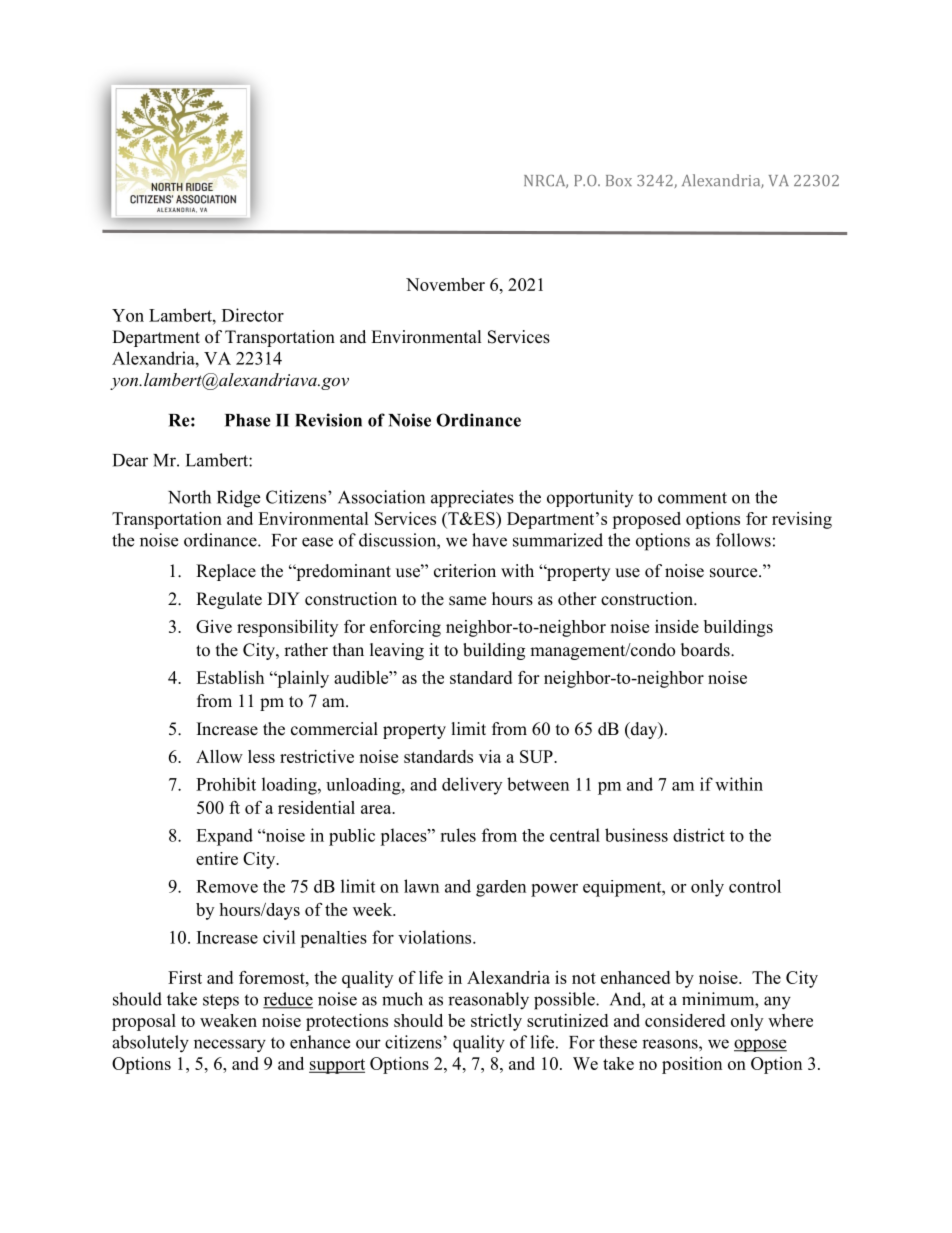 The image size is (952, 1233). Describe the element at coordinates (465, 571) in the document. I see `criterion` at that location.
